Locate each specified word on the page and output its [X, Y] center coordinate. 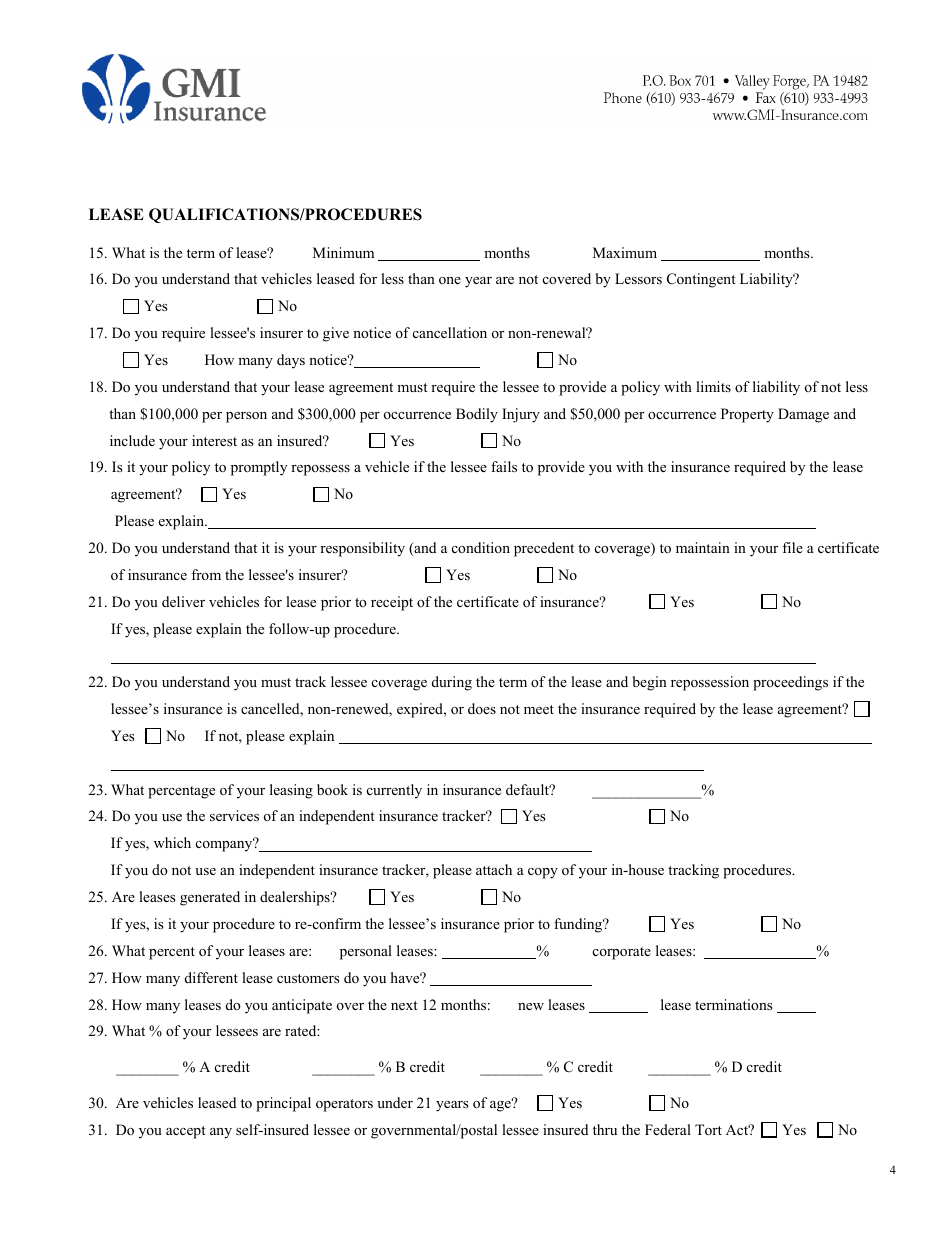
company [225, 845]
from [206, 574]
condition [481, 547]
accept [186, 1132]
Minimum [343, 252]
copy [543, 873]
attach [494, 869]
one [450, 280]
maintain [703, 547]
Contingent [701, 280]
